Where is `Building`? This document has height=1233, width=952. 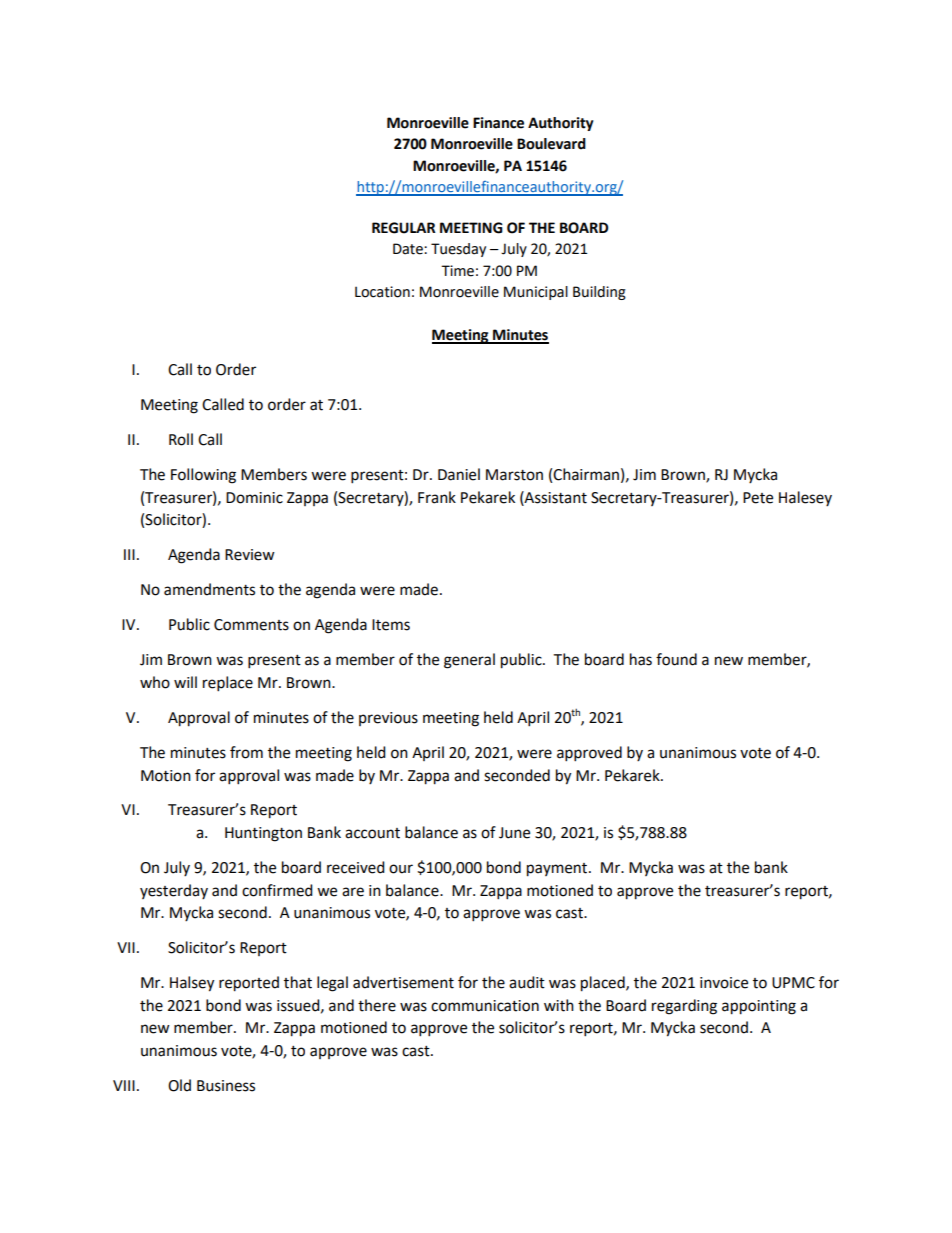
Building is located at coordinates (599, 293).
